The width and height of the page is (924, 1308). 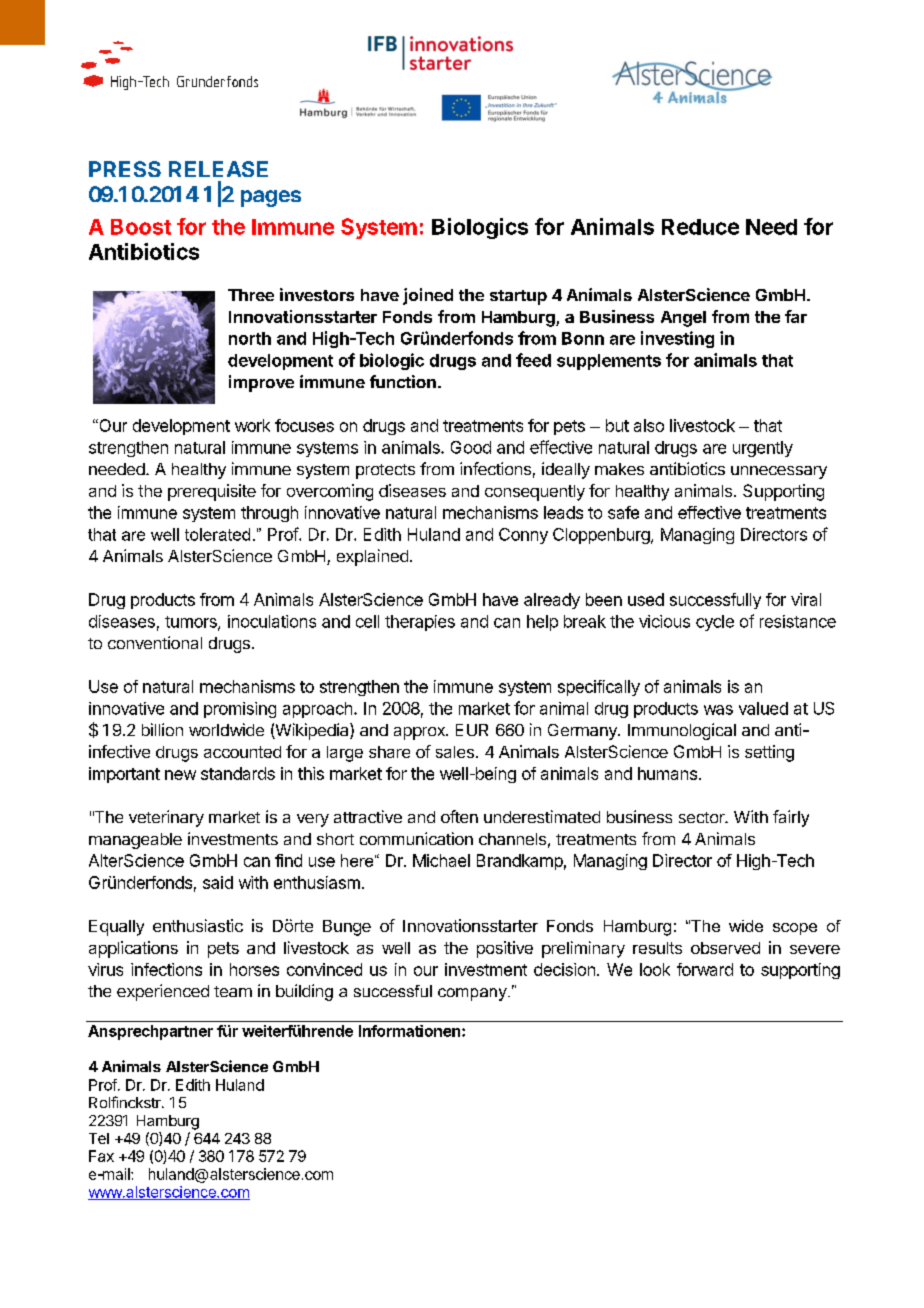 What do you see at coordinates (725, 948) in the page?
I see `observed` at bounding box center [725, 948].
